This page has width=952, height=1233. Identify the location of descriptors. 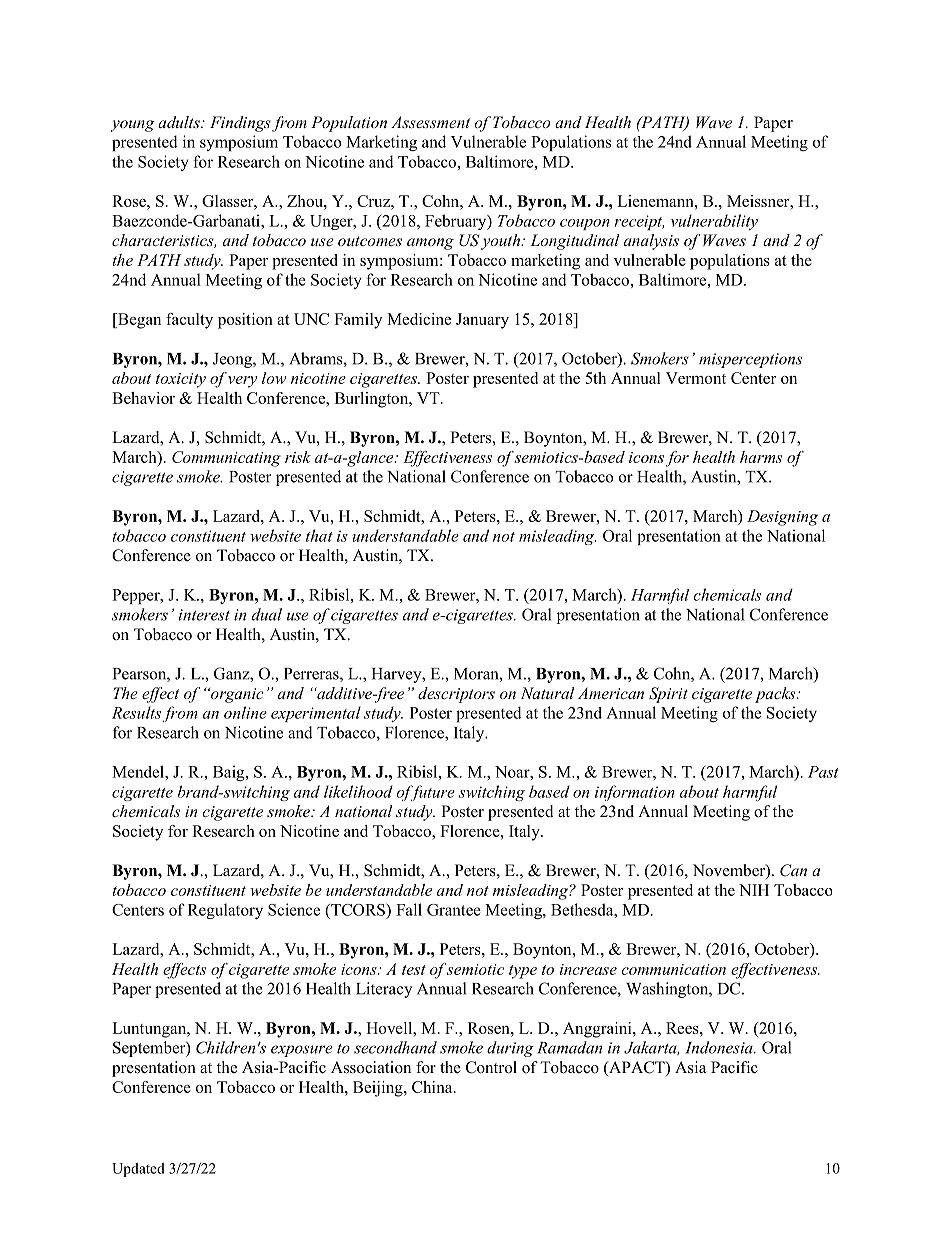
(456, 695).
